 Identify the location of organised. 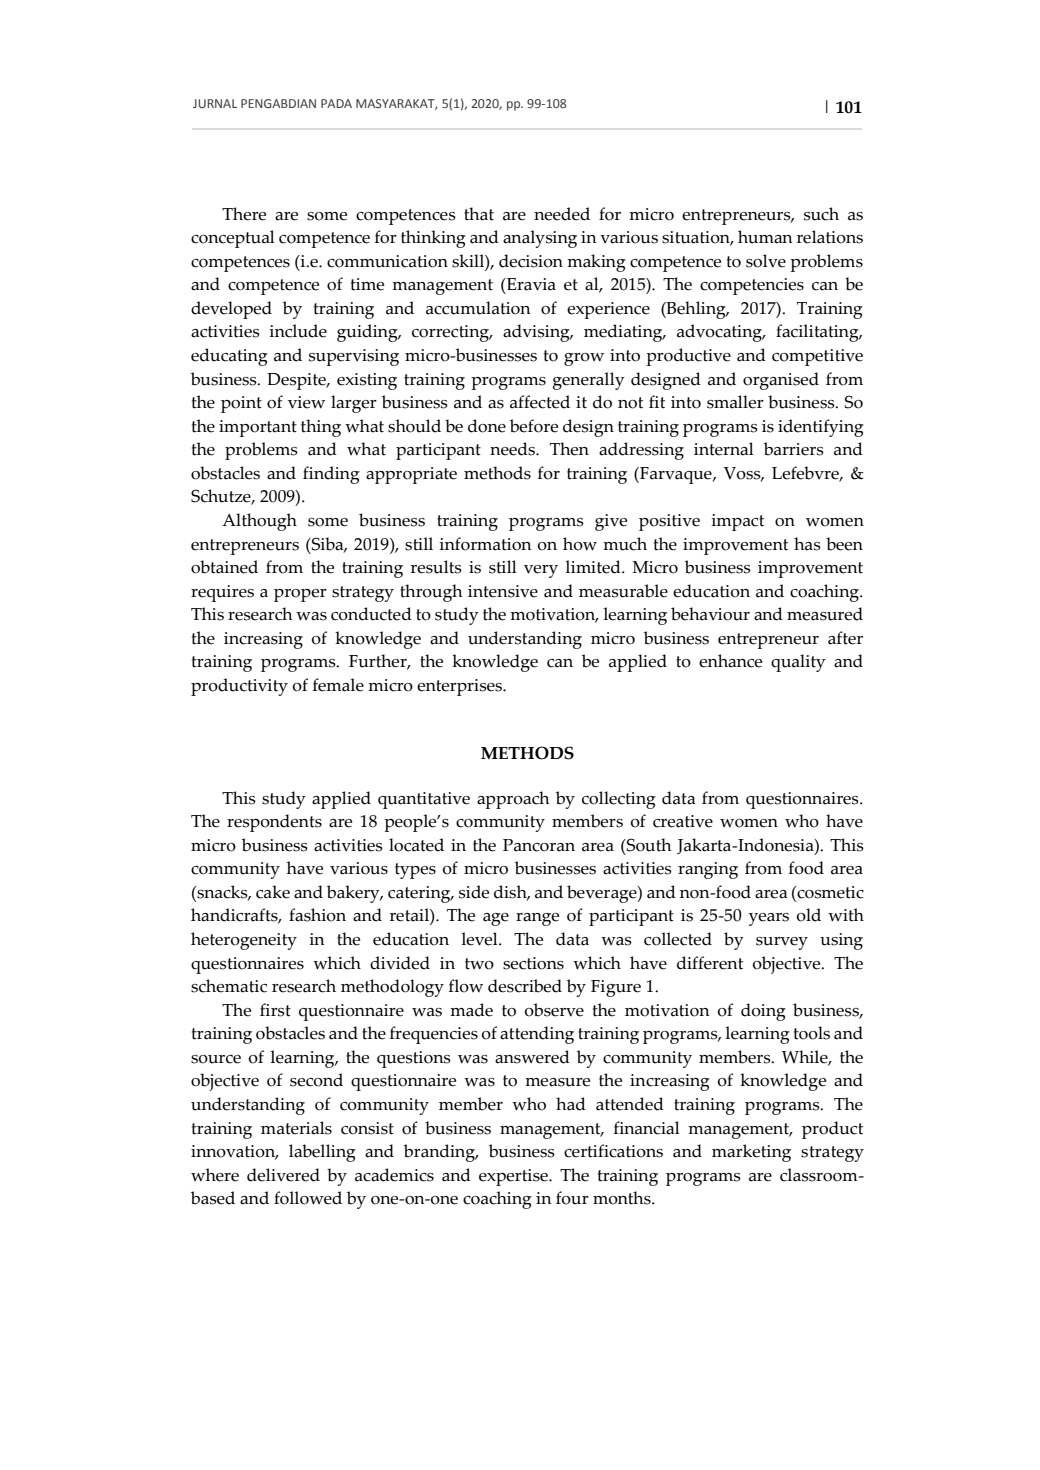
(781, 381).
